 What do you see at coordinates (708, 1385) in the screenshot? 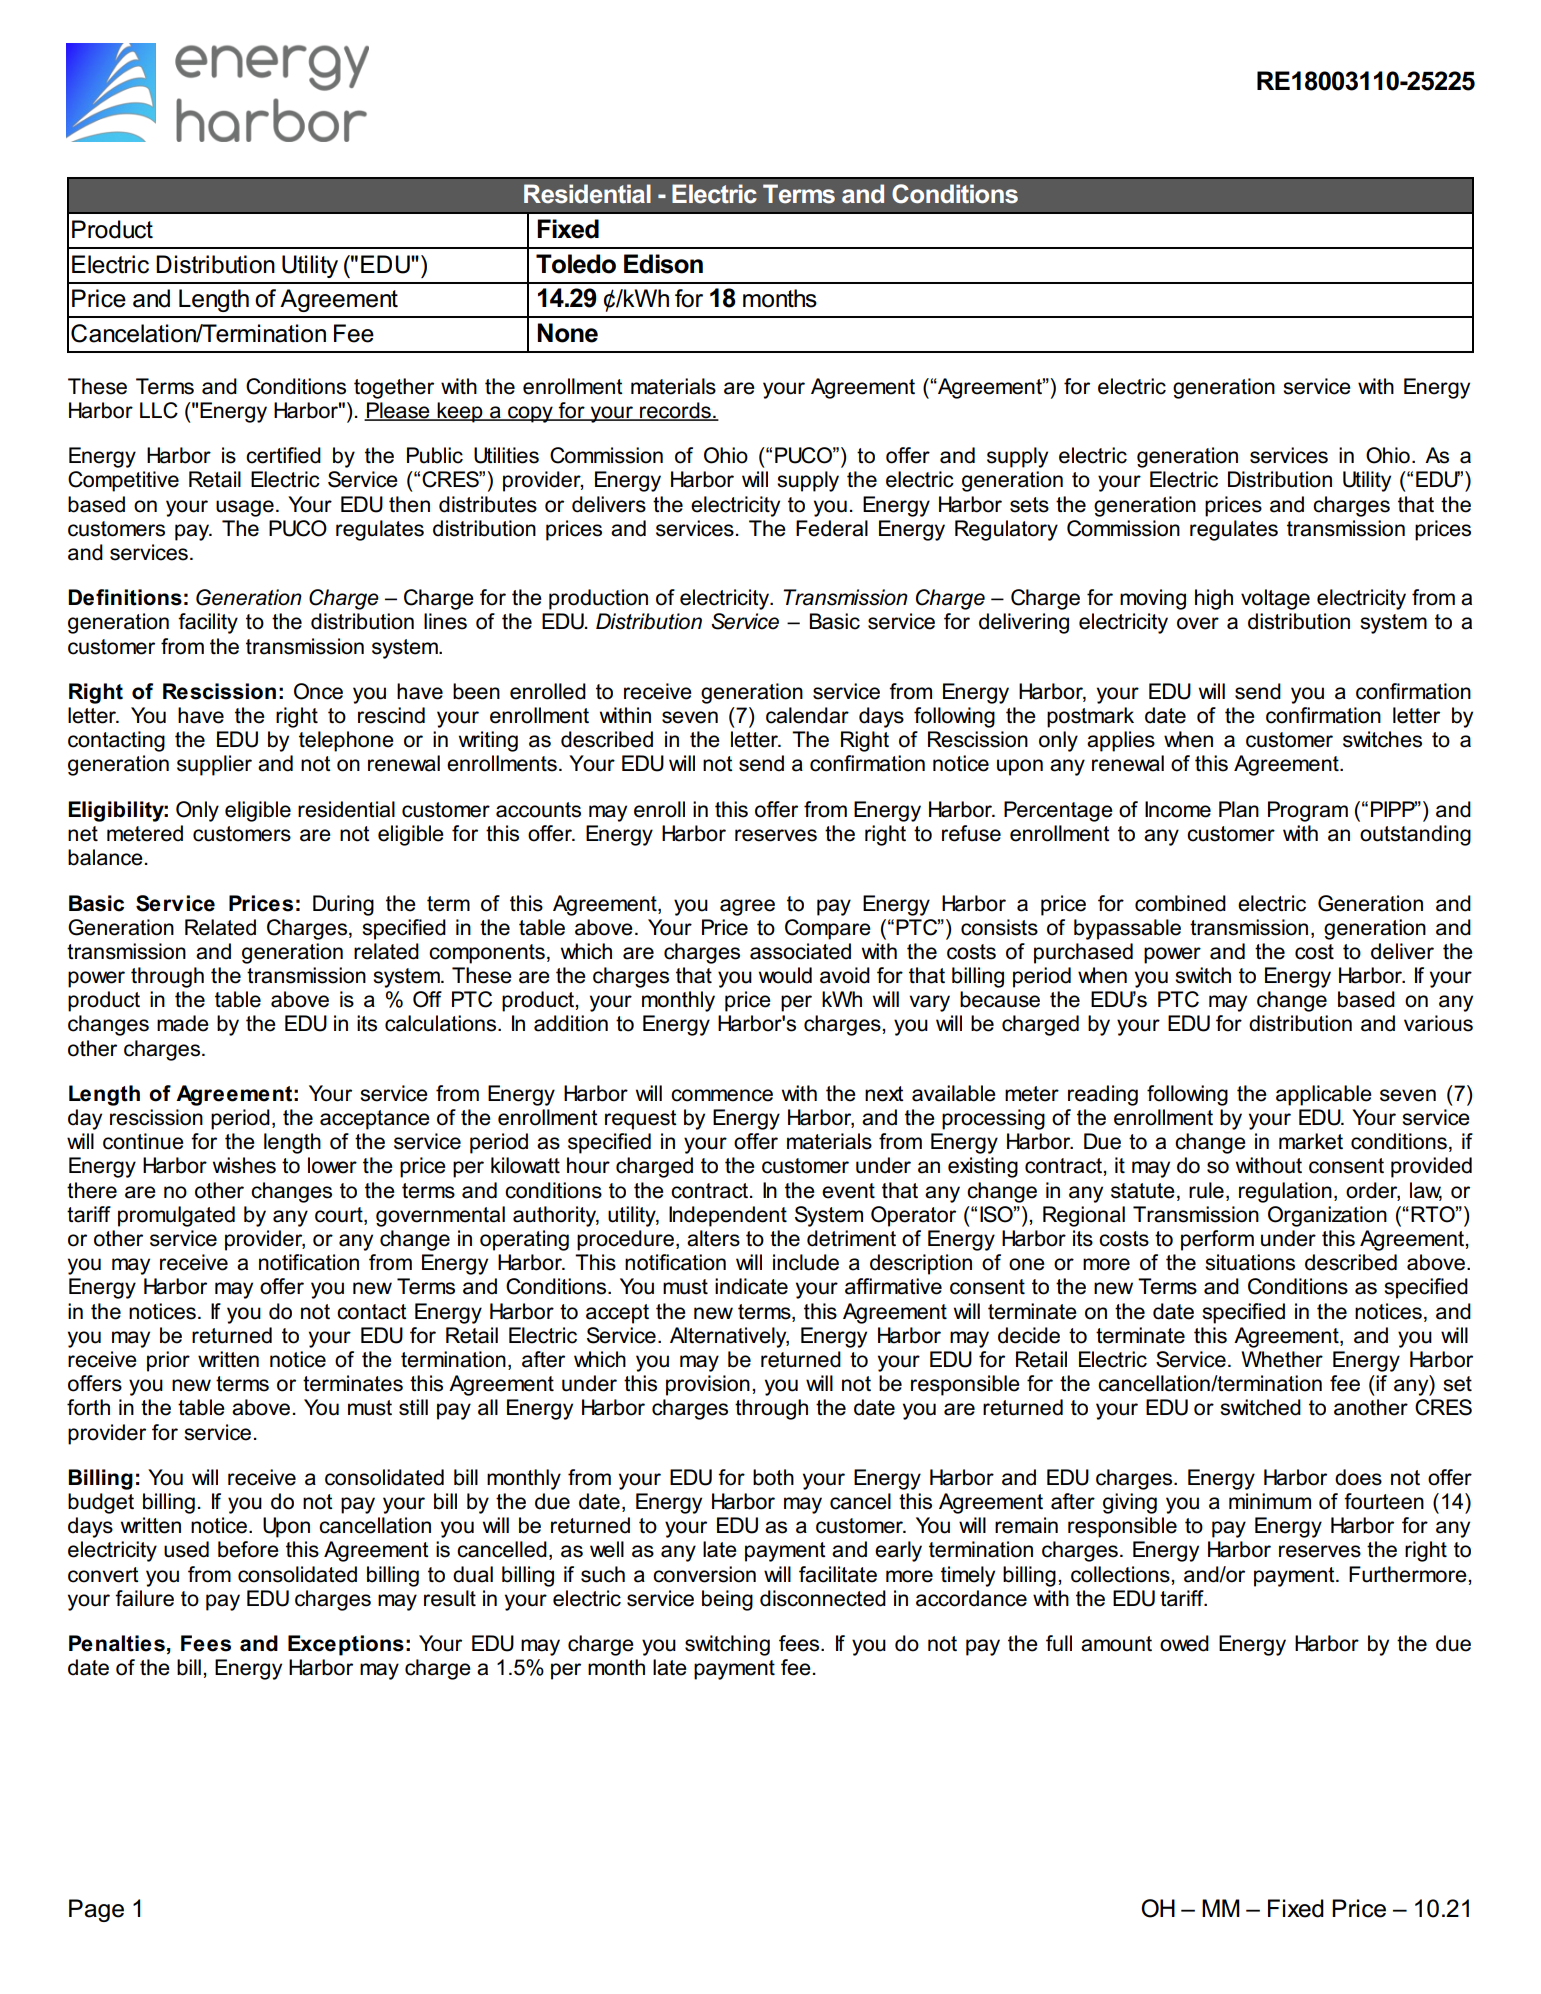
I see `provision` at bounding box center [708, 1385].
